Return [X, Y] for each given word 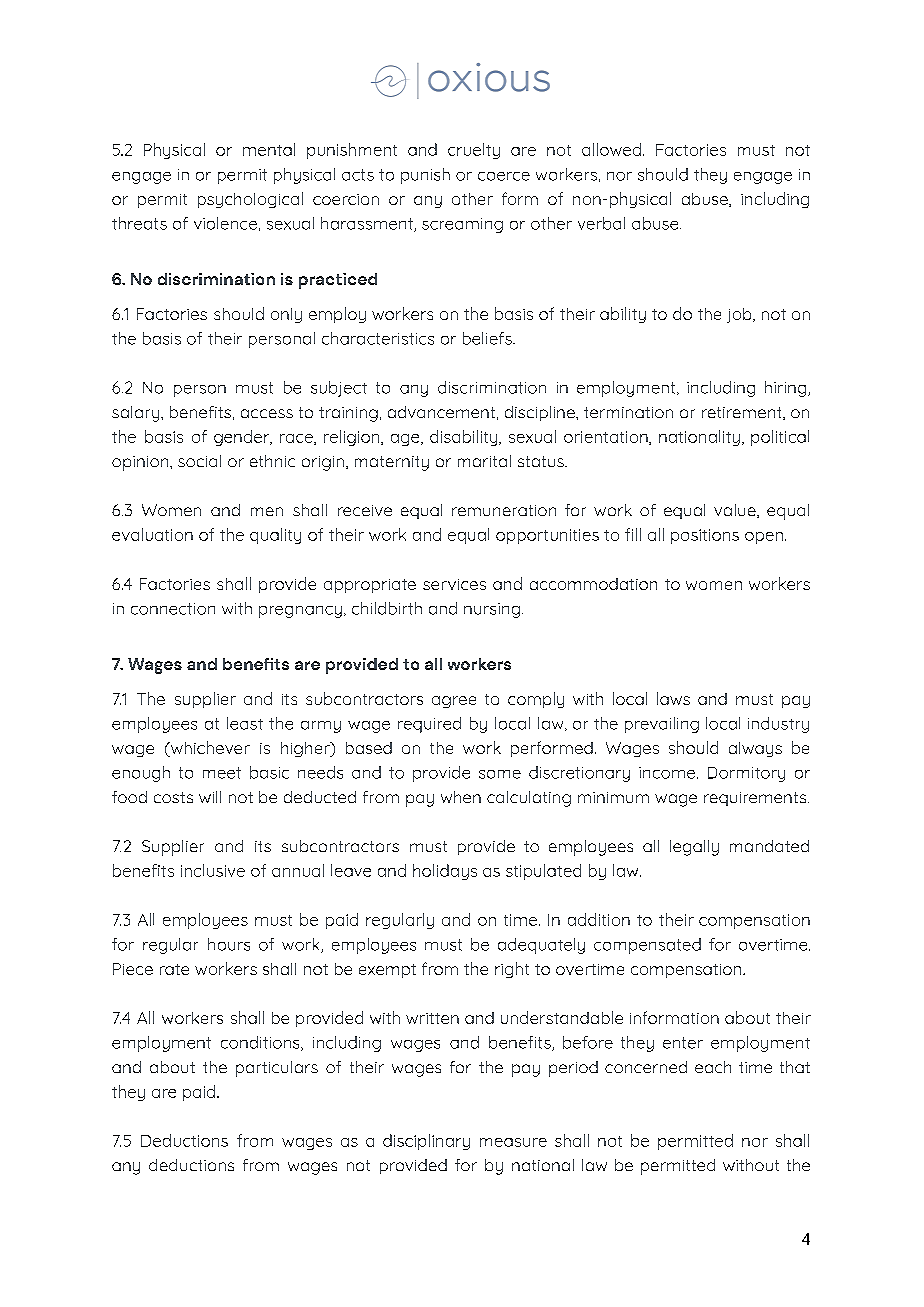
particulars [277, 1069]
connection [173, 609]
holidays [445, 872]
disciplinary [426, 1142]
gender [243, 438]
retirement [743, 413]
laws [673, 698]
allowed [611, 149]
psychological [250, 200]
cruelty [474, 151]
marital [484, 461]
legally [694, 848]
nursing [492, 610]
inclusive [213, 870]
